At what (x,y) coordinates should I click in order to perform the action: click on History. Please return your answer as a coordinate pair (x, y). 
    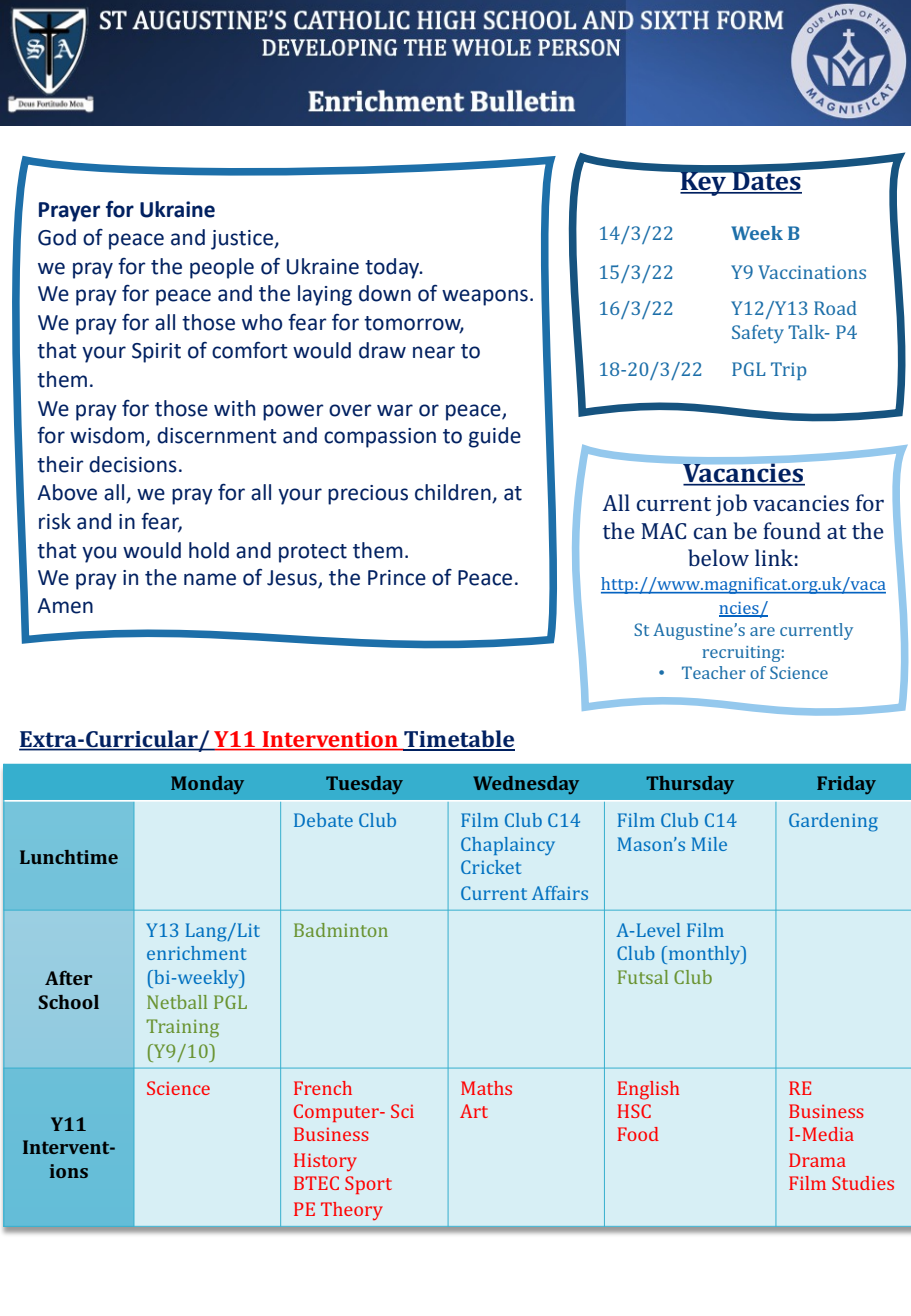
    Looking at the image, I should click on (325, 1162).
